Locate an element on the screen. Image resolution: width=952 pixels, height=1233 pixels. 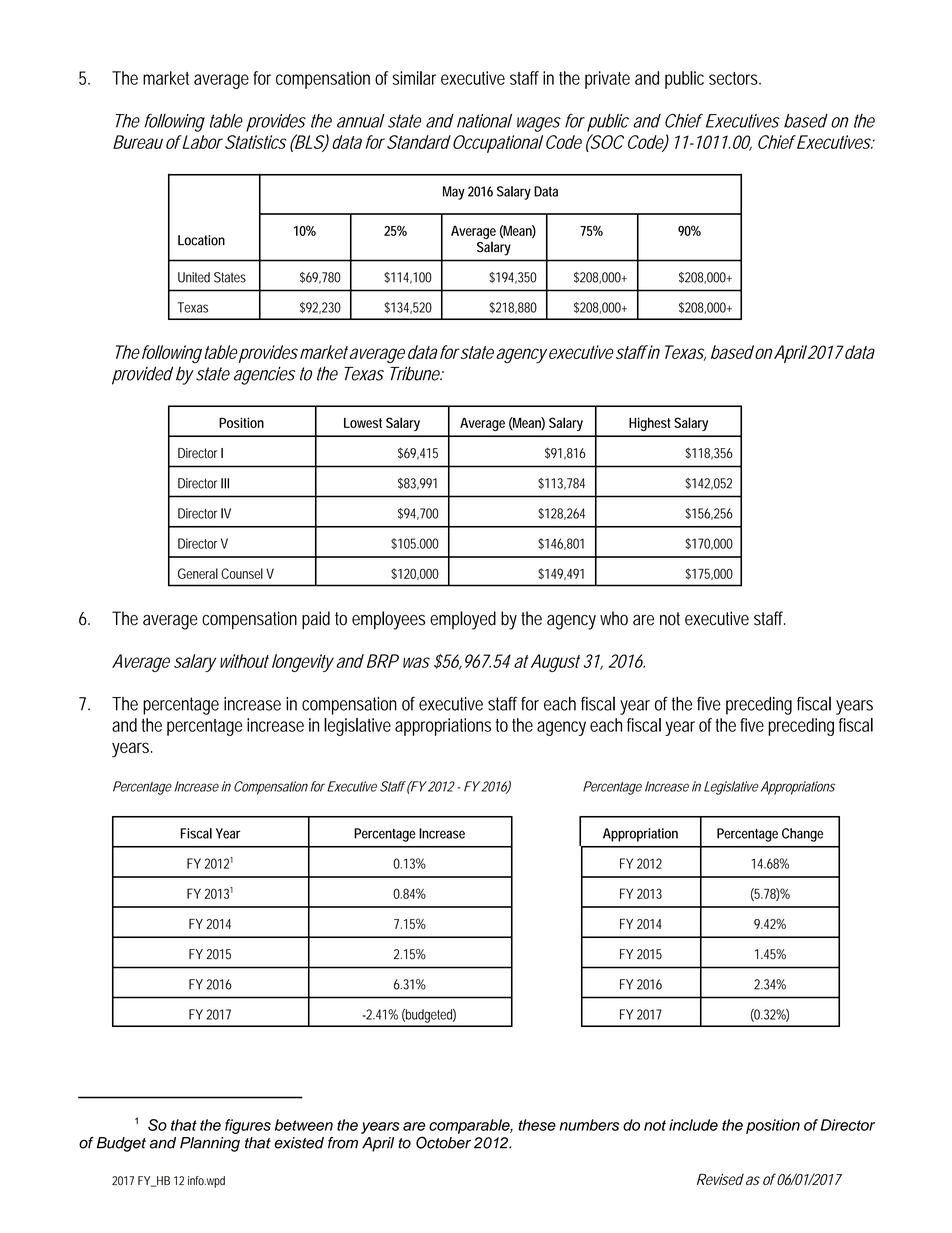
these is located at coordinates (537, 1125).
